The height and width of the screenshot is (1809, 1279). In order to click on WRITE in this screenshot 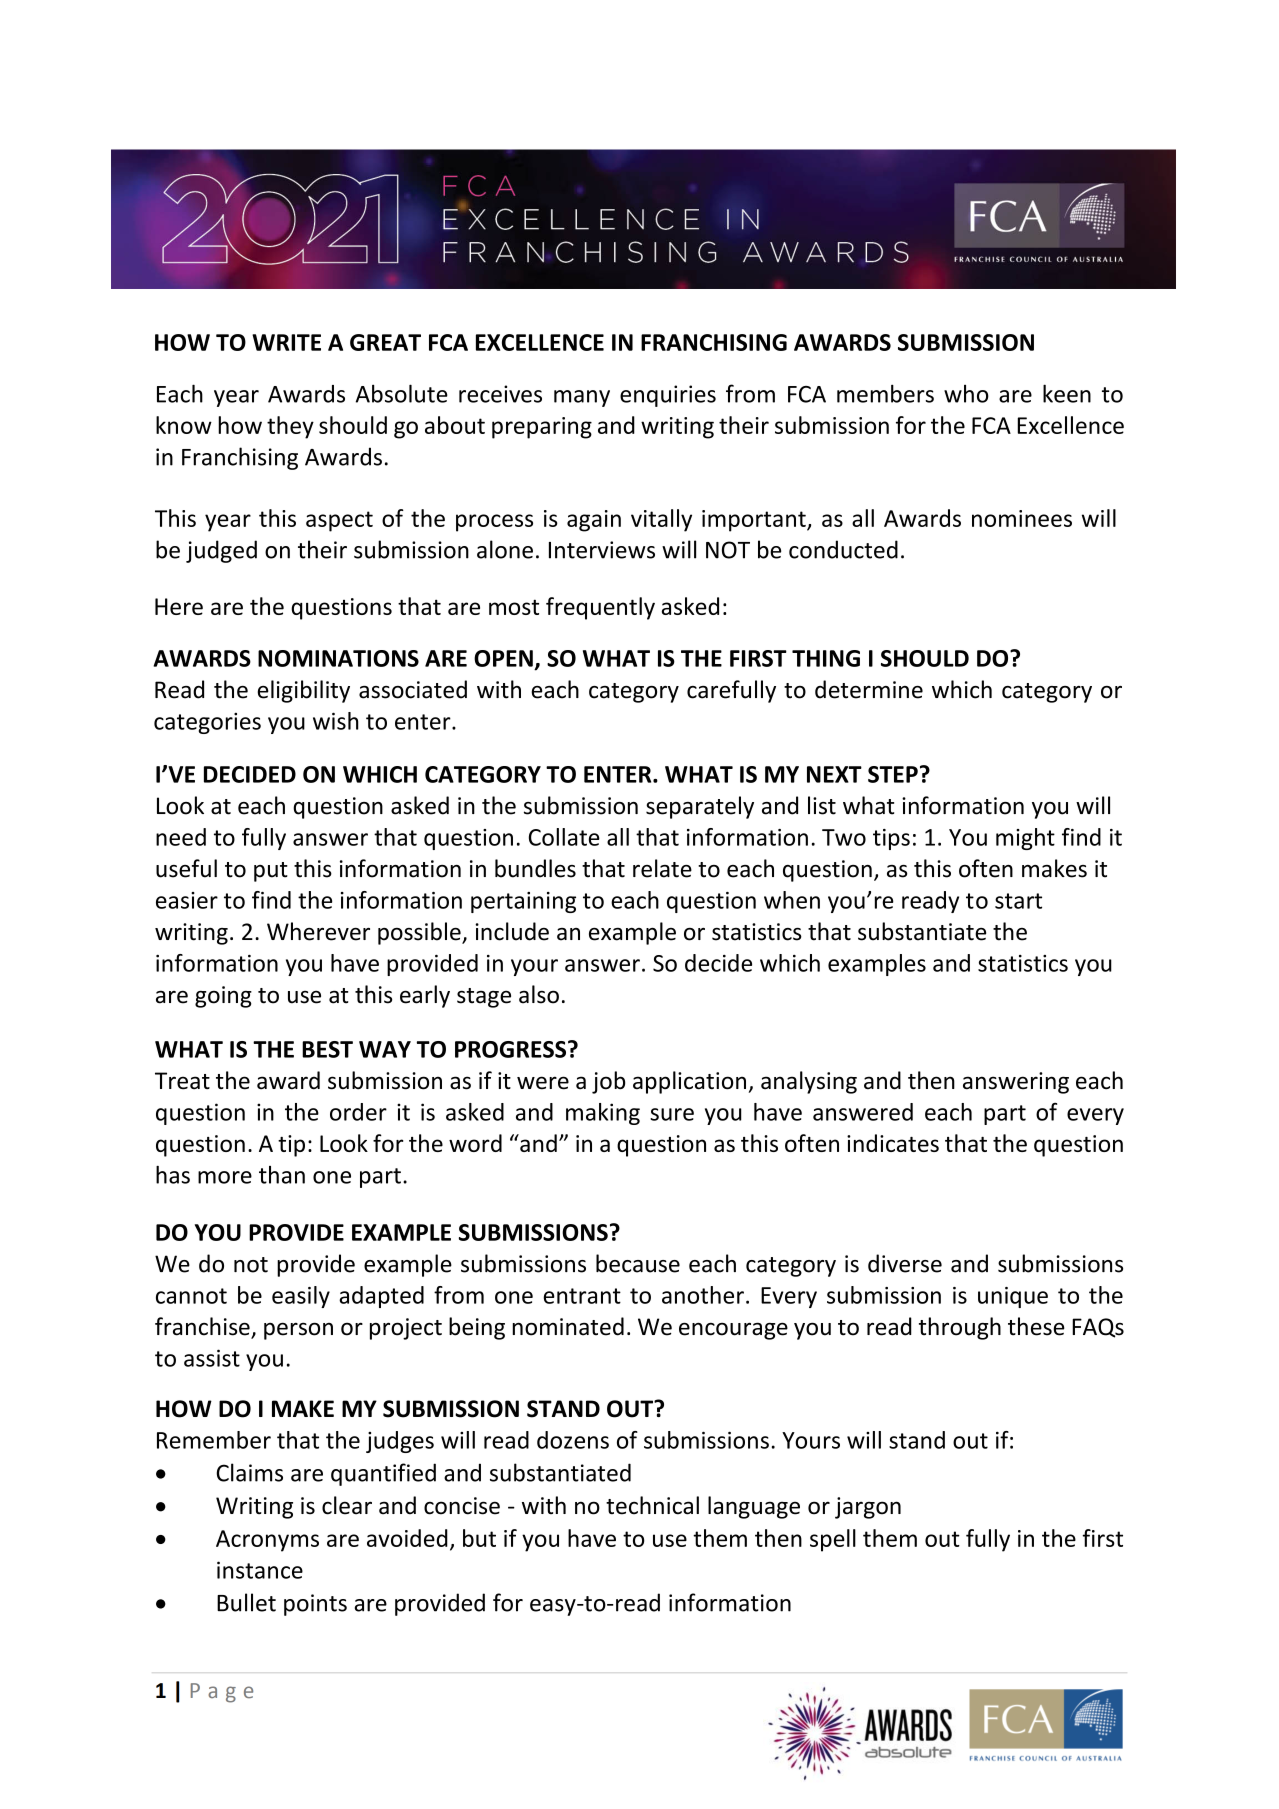, I will do `click(286, 342)`.
